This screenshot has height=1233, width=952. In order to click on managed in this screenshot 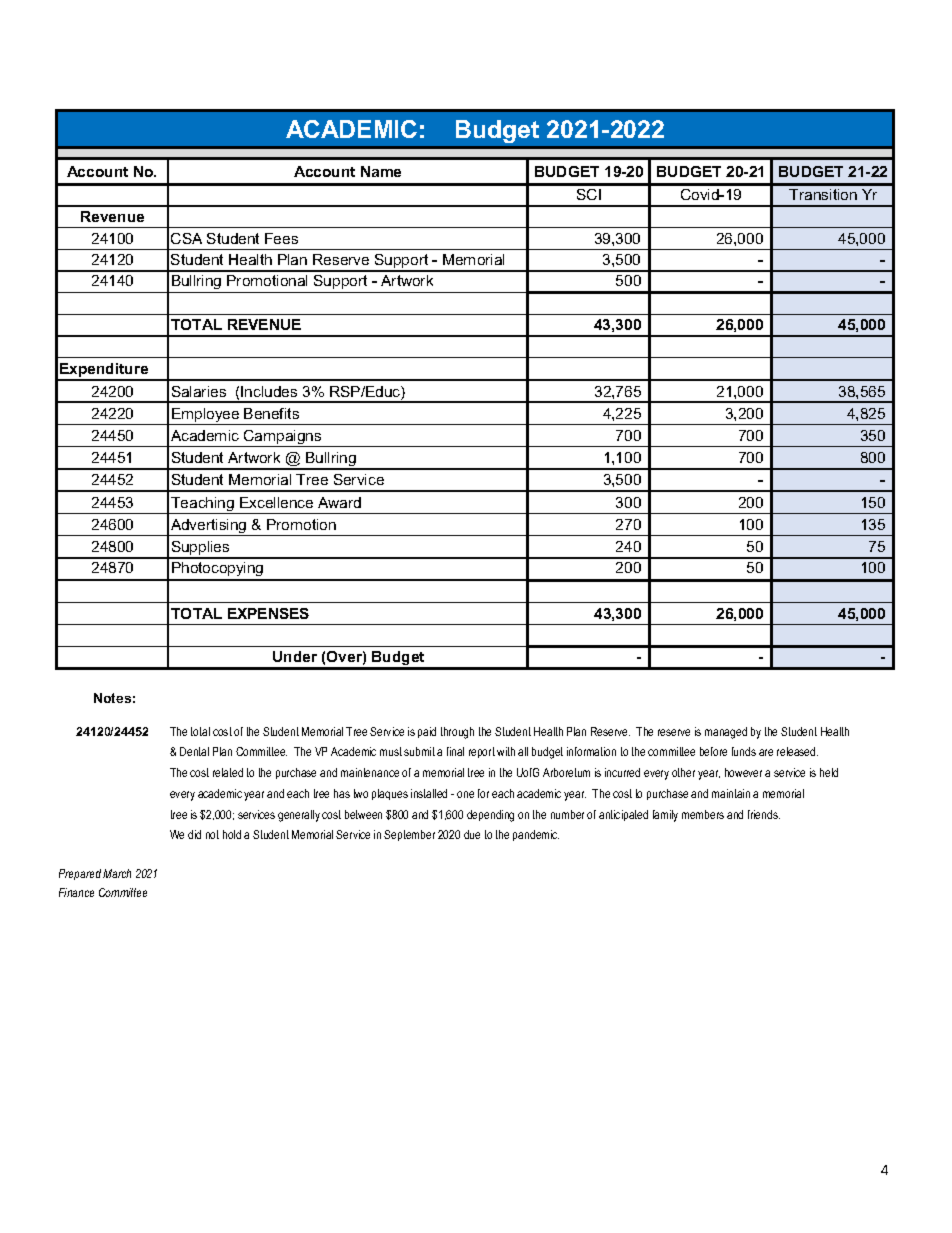, I will do `click(726, 733)`.
